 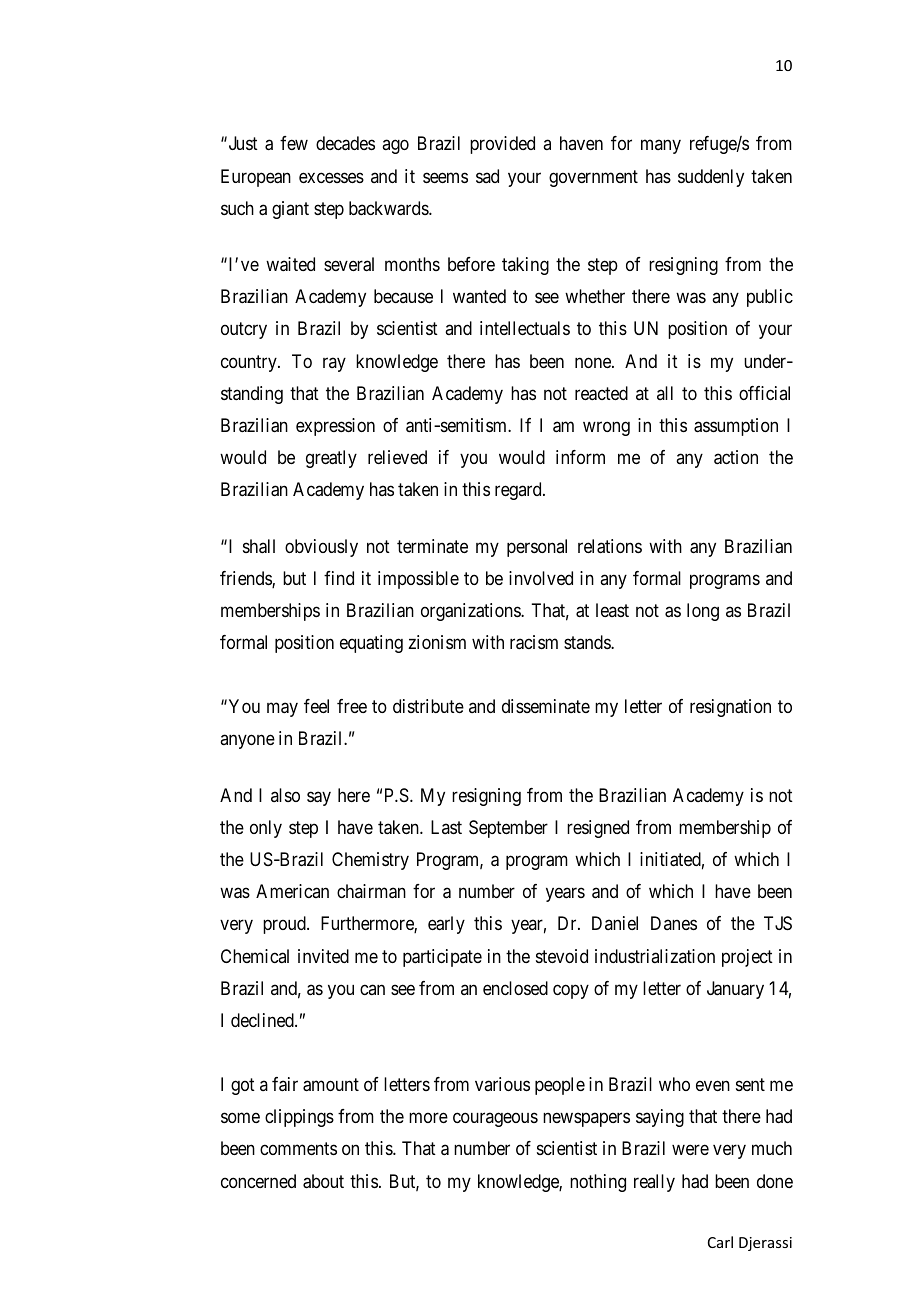 What do you see at coordinates (487, 176) in the screenshot?
I see `sad` at bounding box center [487, 176].
